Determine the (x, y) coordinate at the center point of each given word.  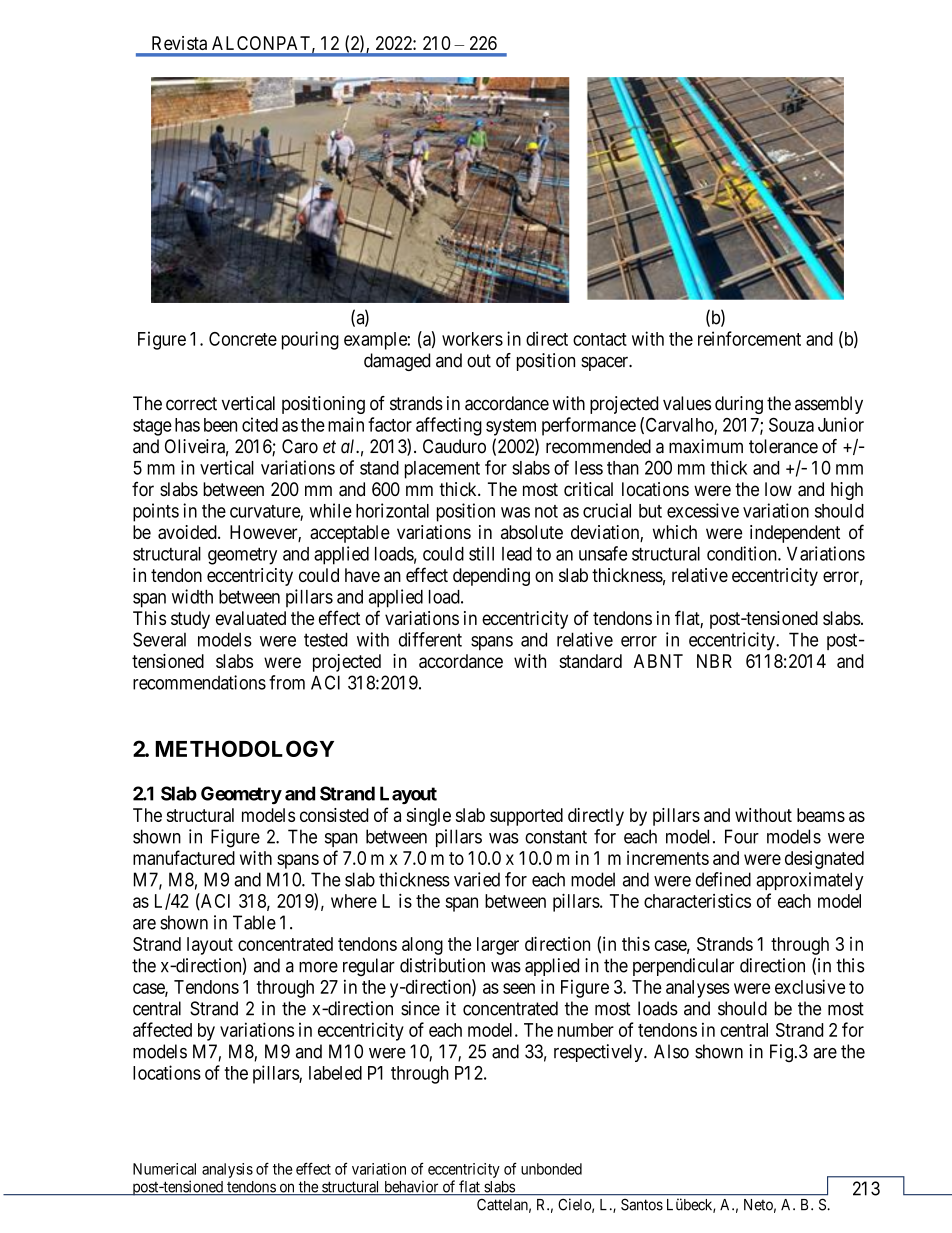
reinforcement (749, 338)
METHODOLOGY (245, 748)
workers (472, 339)
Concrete (243, 339)
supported (526, 817)
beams (821, 815)
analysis (227, 1170)
